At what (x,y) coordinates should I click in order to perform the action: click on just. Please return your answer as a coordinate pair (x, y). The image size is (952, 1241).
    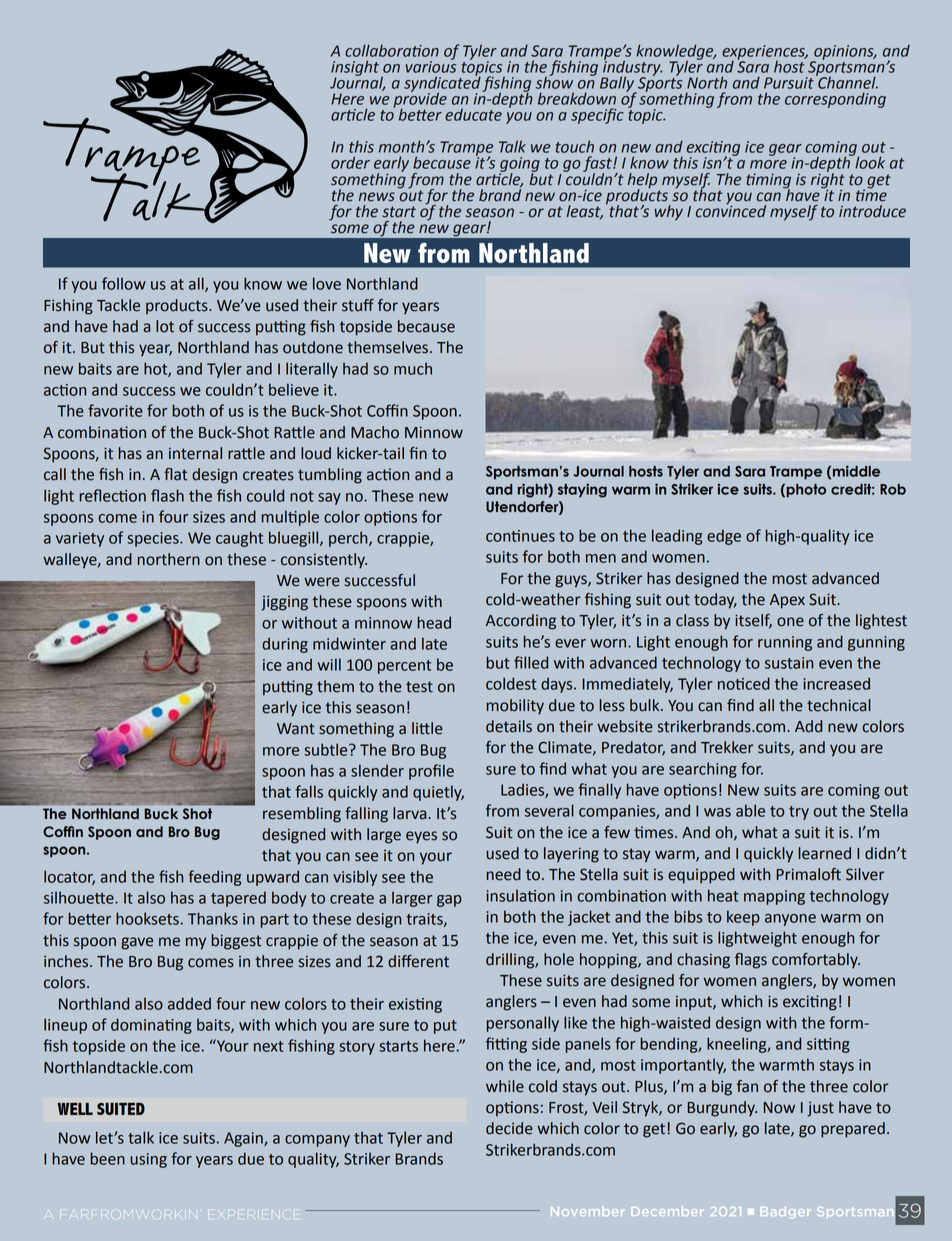
    Looking at the image, I should click on (820, 1109).
